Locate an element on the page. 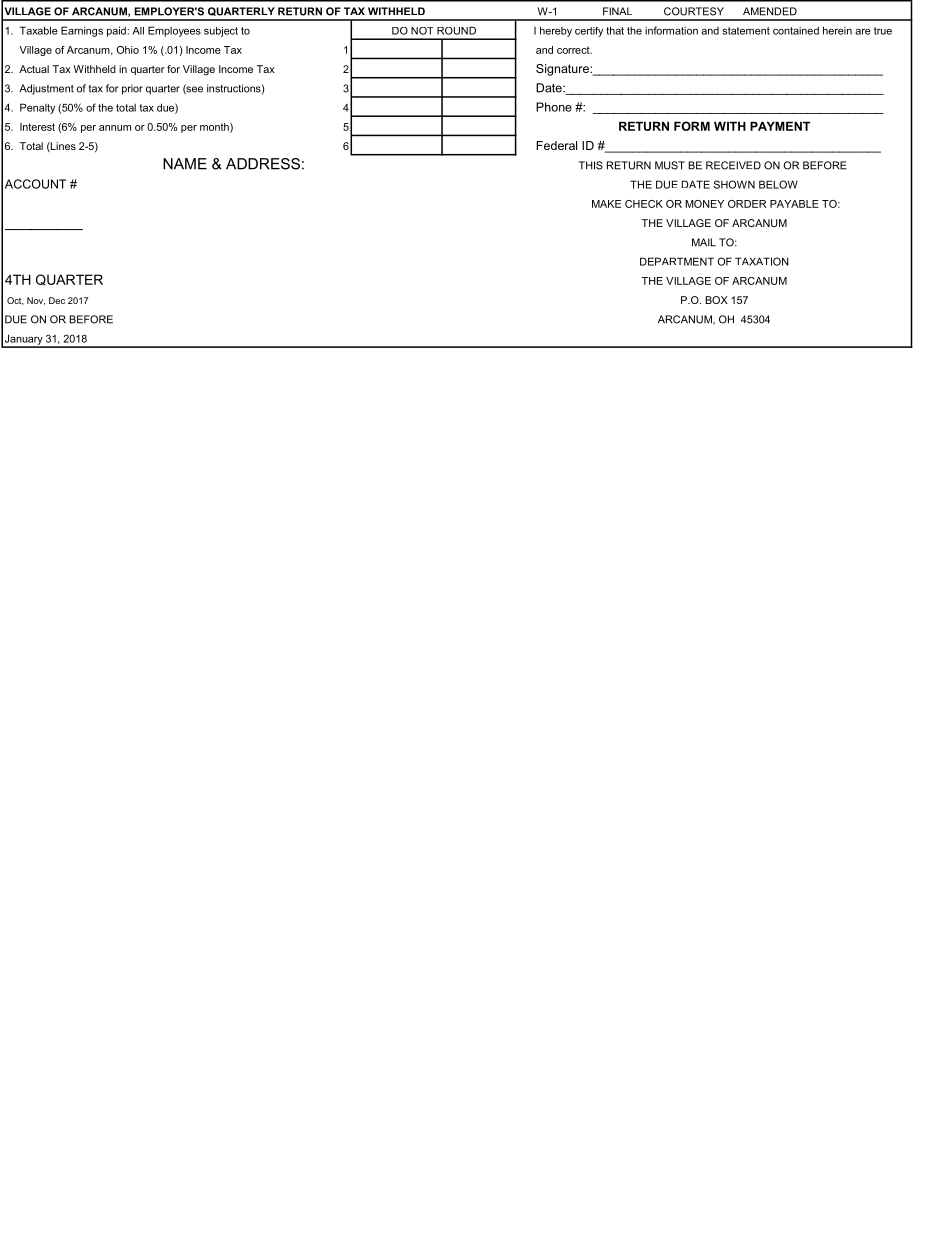 This page has width=952, height=1233. AMENDED is located at coordinates (770, 11).
